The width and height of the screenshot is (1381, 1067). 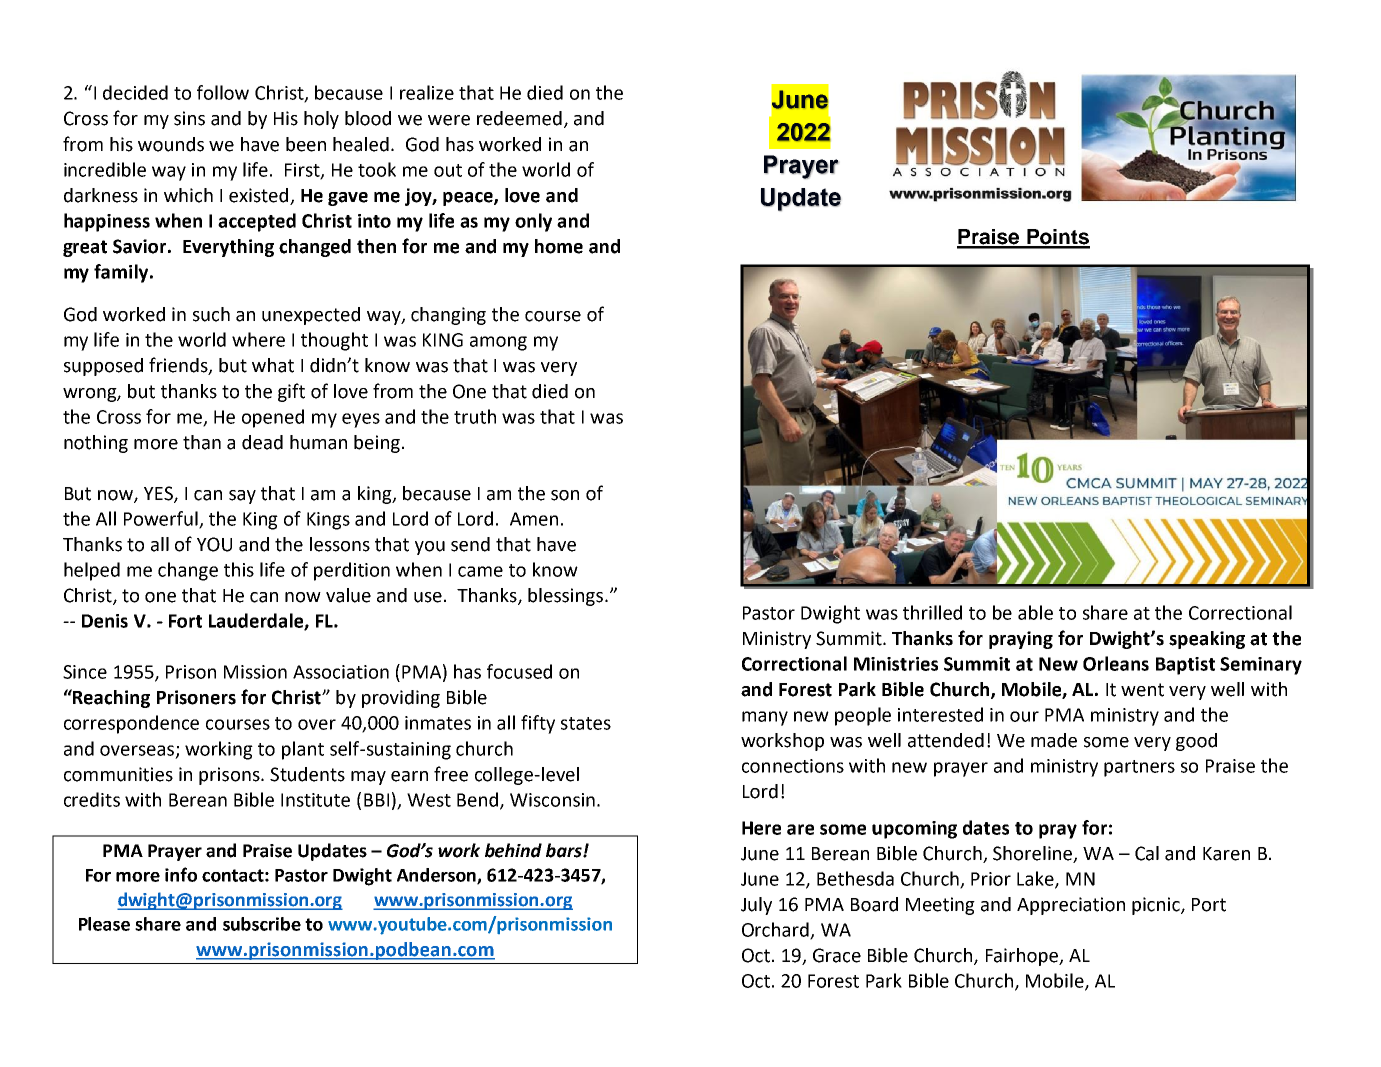 I want to click on only, so click(x=533, y=222).
